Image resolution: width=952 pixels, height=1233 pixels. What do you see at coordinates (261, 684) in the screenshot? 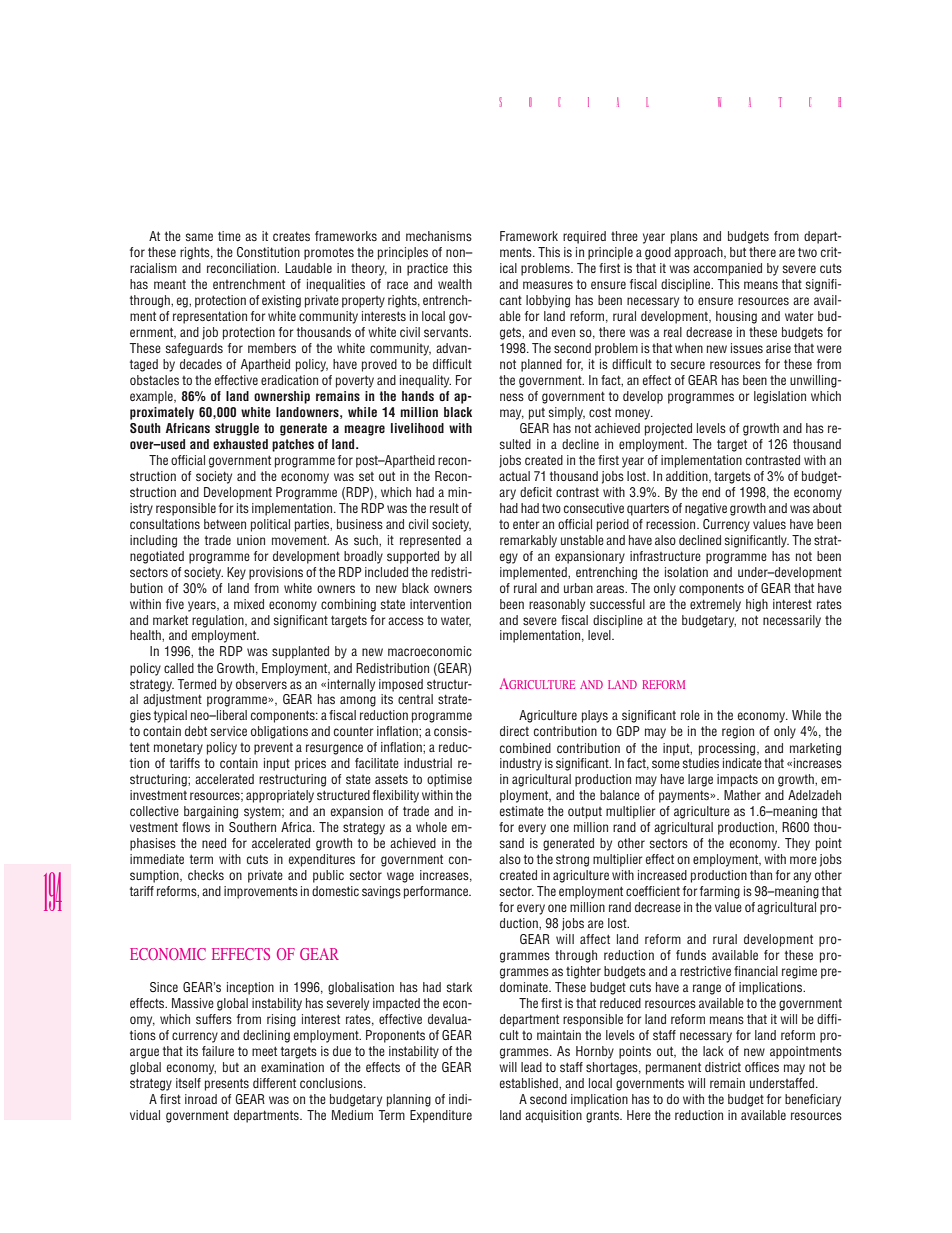
I see `observers` at bounding box center [261, 684].
